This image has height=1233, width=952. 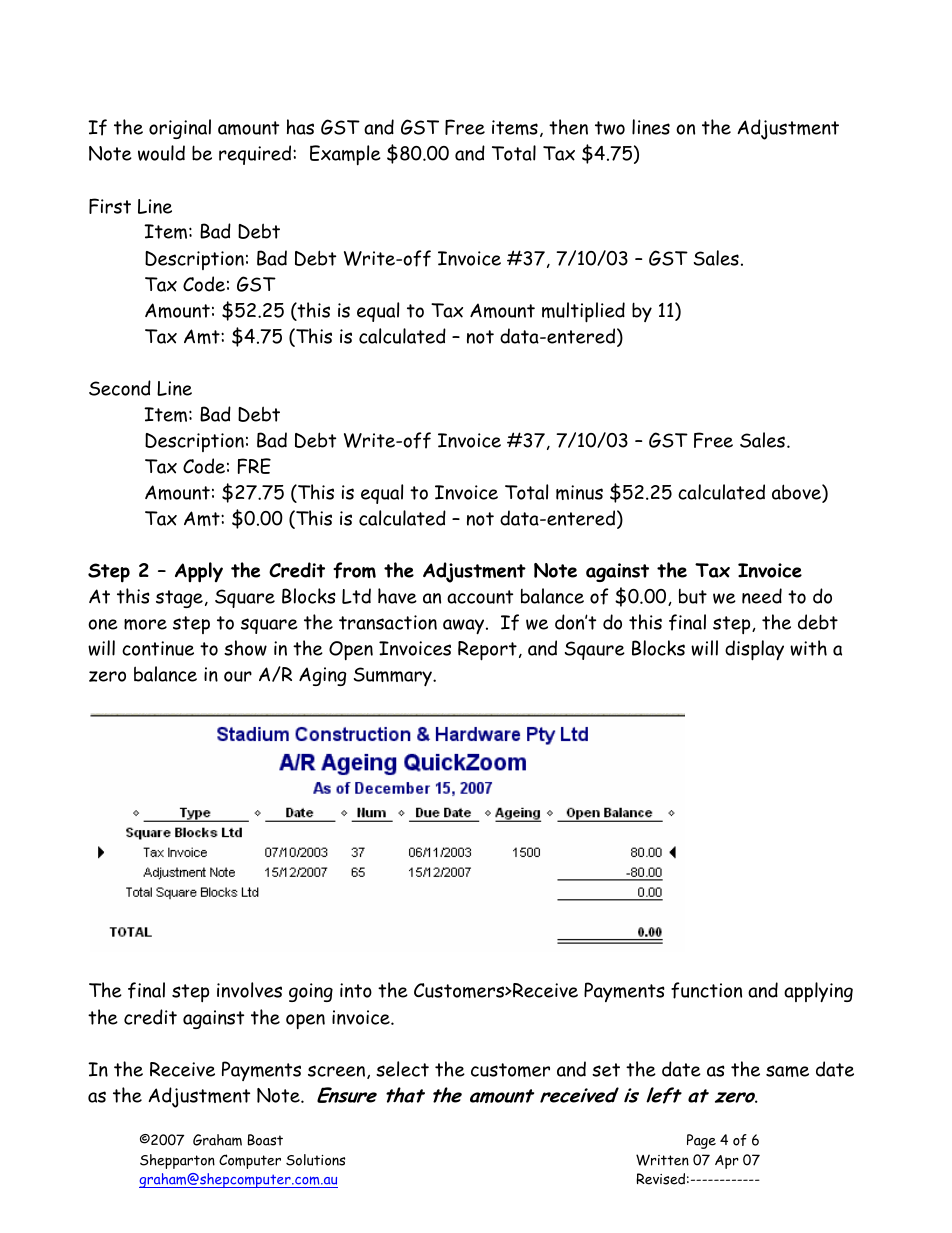 What do you see at coordinates (161, 153) in the image?
I see `would` at bounding box center [161, 153].
